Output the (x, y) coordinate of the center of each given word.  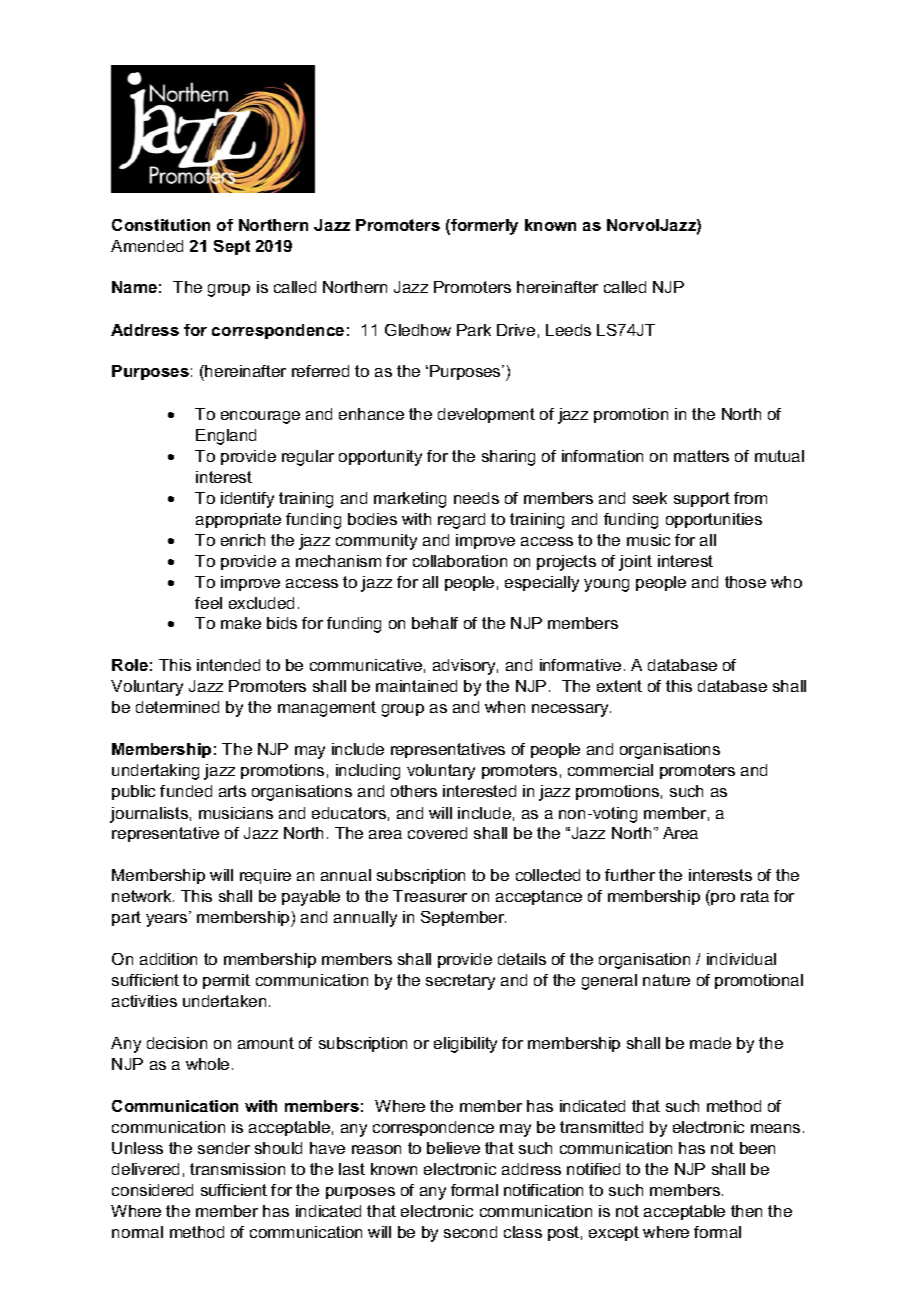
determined (177, 707)
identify (247, 500)
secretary (460, 982)
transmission (237, 1169)
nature (666, 980)
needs (476, 498)
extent (619, 686)
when (505, 707)
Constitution (161, 225)
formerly (483, 227)
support (702, 499)
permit (226, 981)
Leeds (568, 330)
